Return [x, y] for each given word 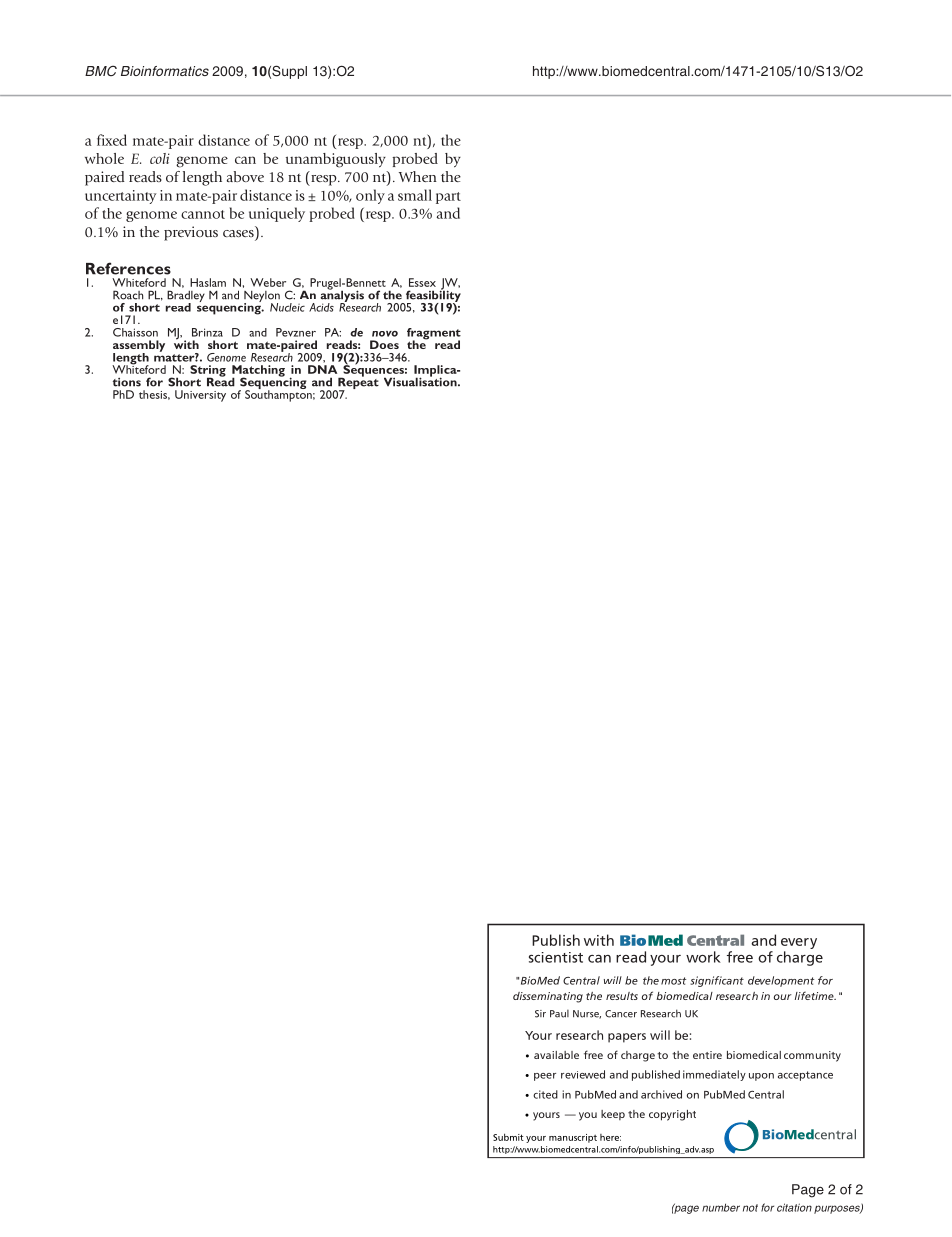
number [721, 1207]
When [418, 176]
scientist [556, 957]
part [448, 198]
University [200, 396]
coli [160, 158]
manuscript [573, 1138]
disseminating [548, 997]
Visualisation [421, 381]
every [799, 945]
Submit [508, 1137]
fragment [434, 335]
